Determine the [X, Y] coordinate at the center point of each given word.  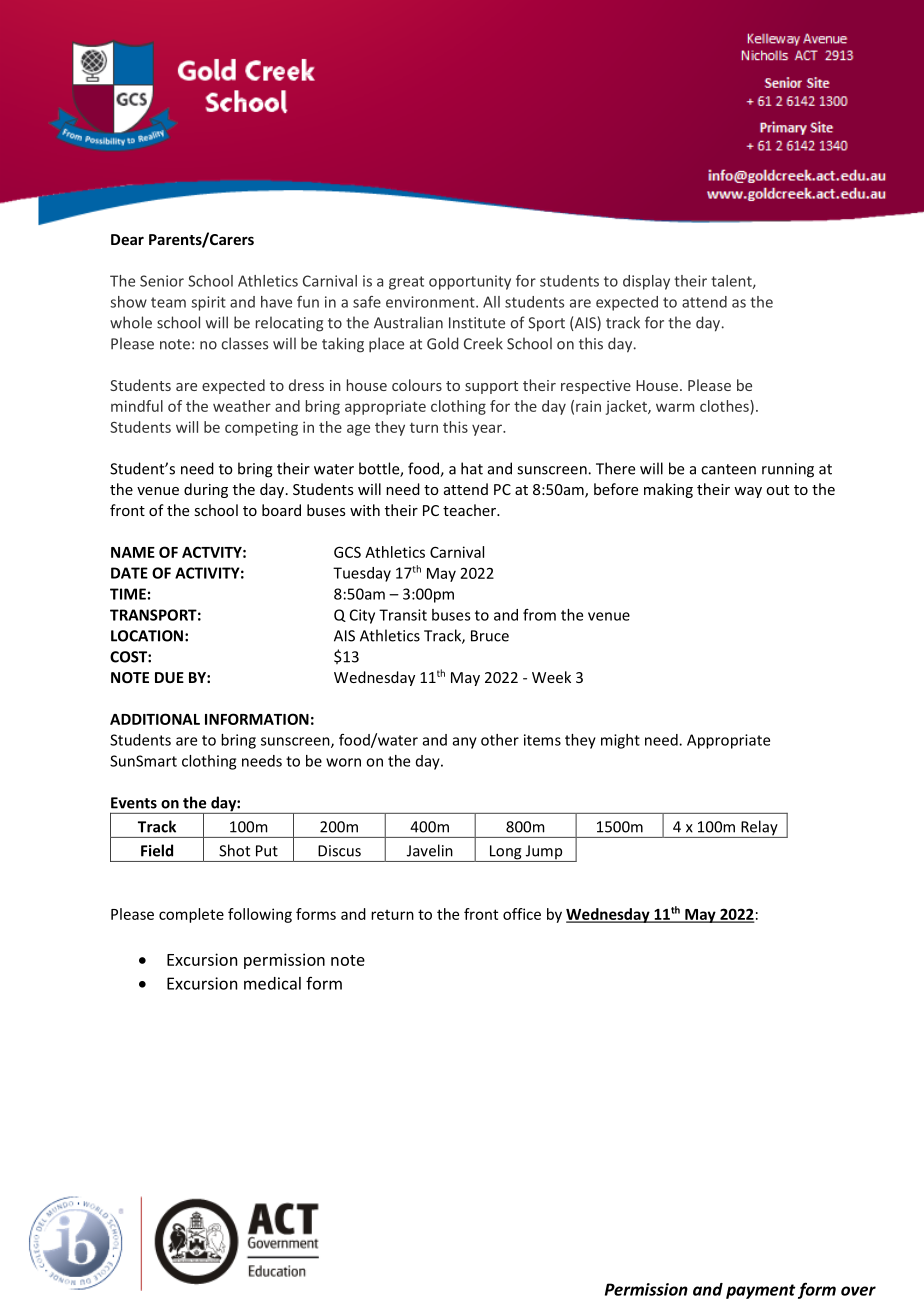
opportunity [470, 282]
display [646, 282]
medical [272, 983]
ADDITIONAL [155, 719]
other [500, 740]
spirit [208, 303]
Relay [759, 829]
